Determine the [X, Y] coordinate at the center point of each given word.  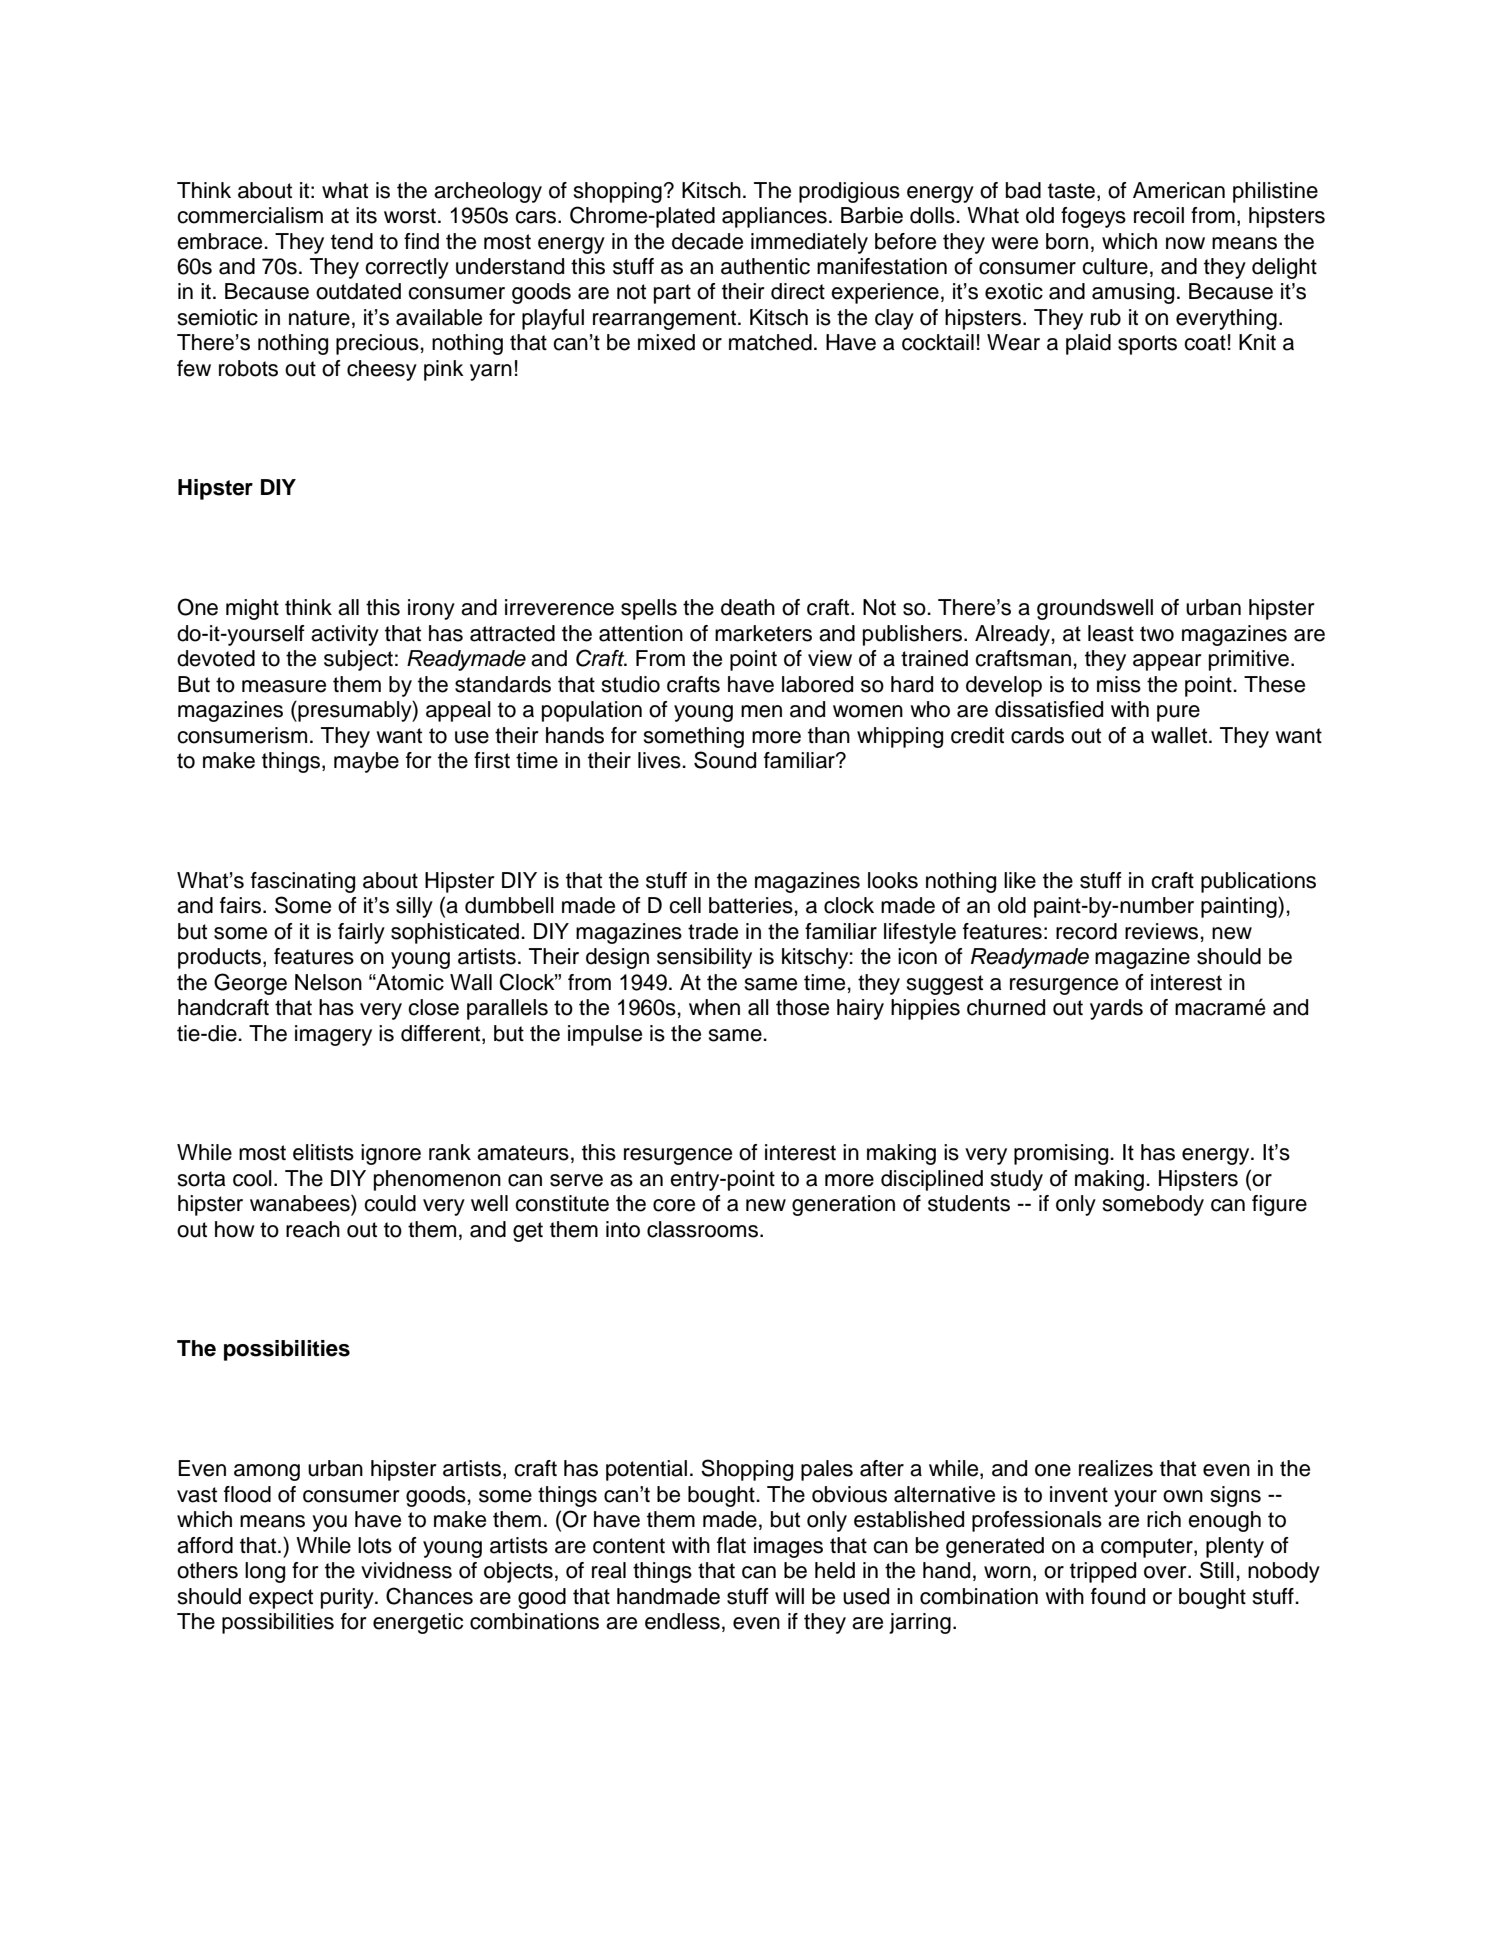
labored [817, 684]
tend [352, 241]
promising [1062, 1154]
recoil [1159, 215]
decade [707, 241]
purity [348, 1598]
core [674, 1205]
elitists [323, 1152]
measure [284, 686]
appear [1167, 662]
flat [731, 1545]
